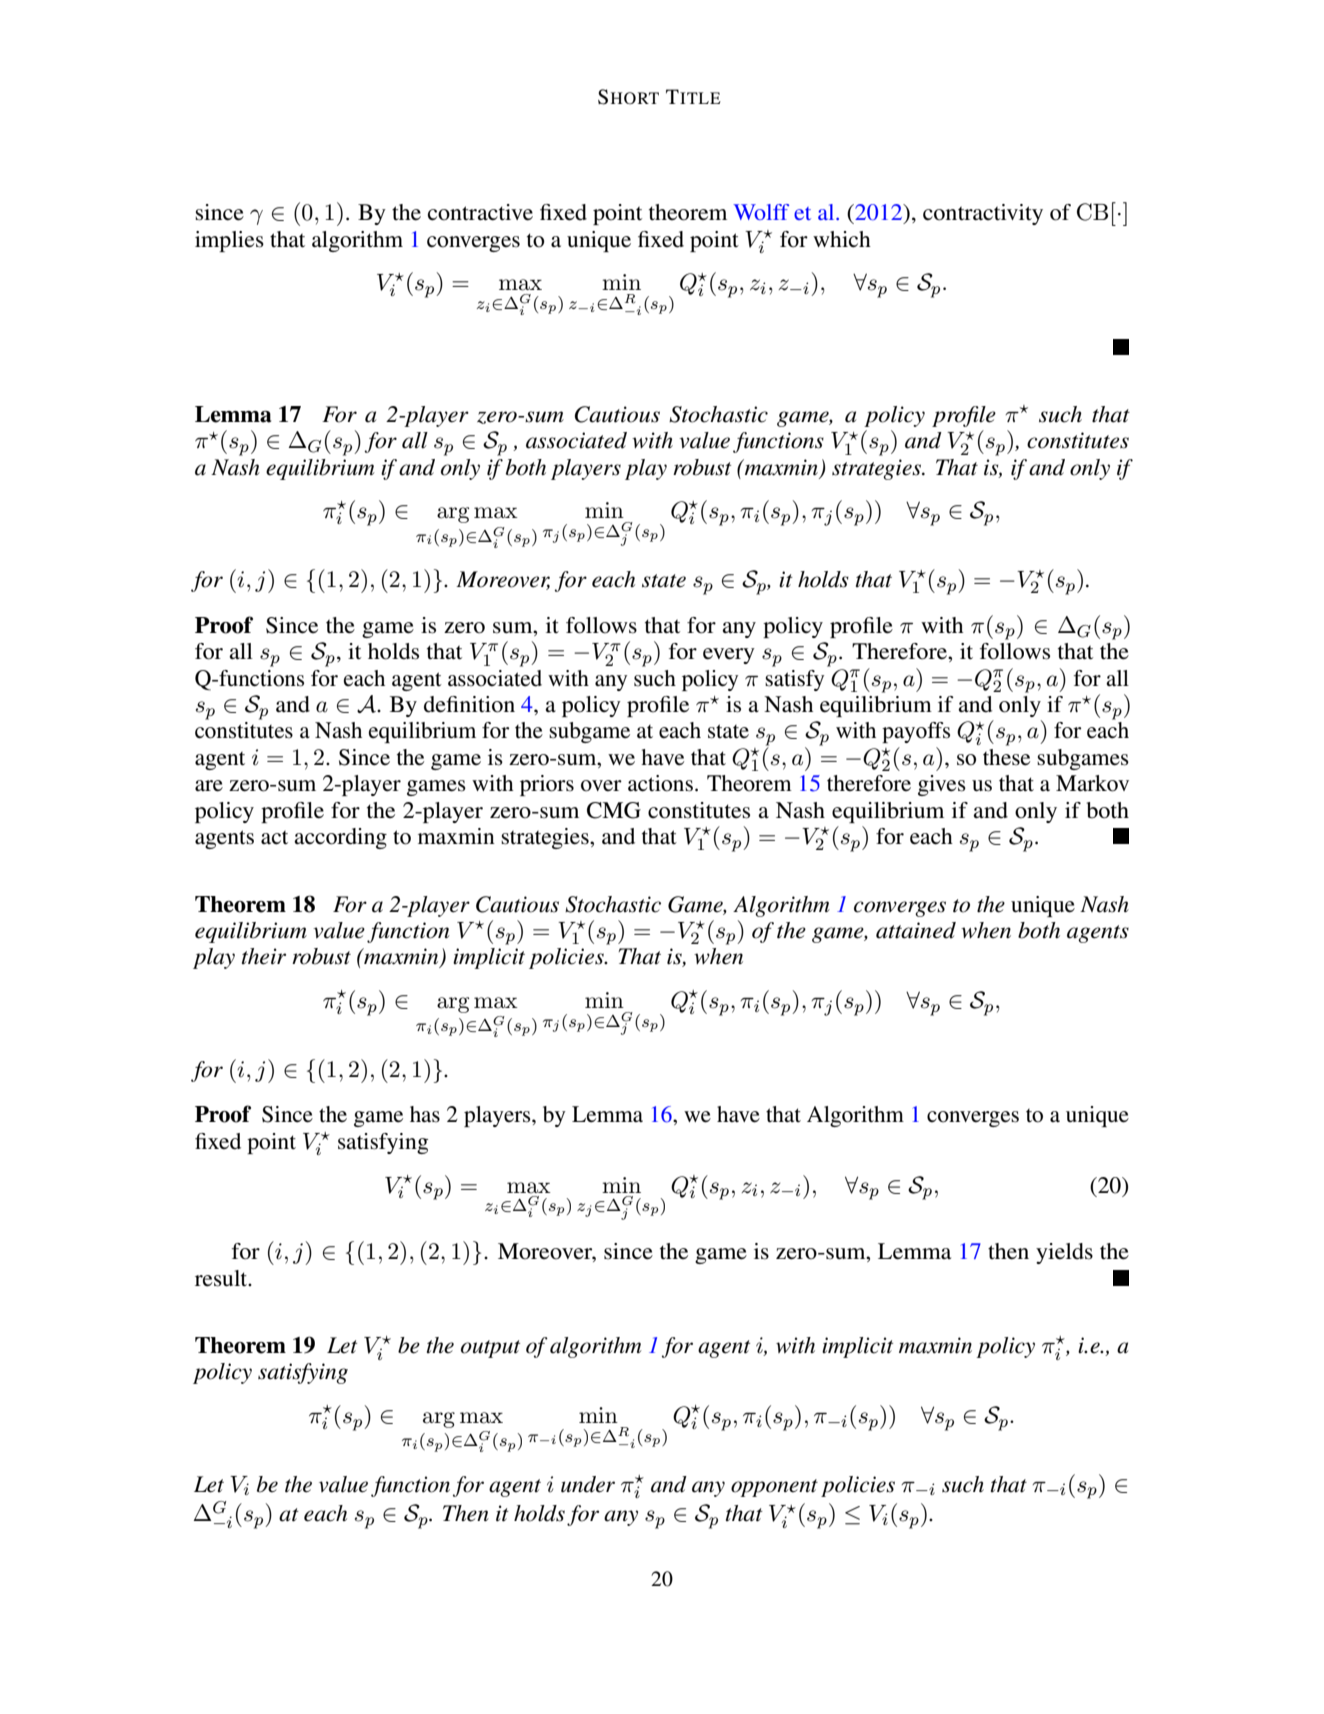 The image size is (1324, 1714). What do you see at coordinates (942, 785) in the screenshot?
I see `gives` at bounding box center [942, 785].
